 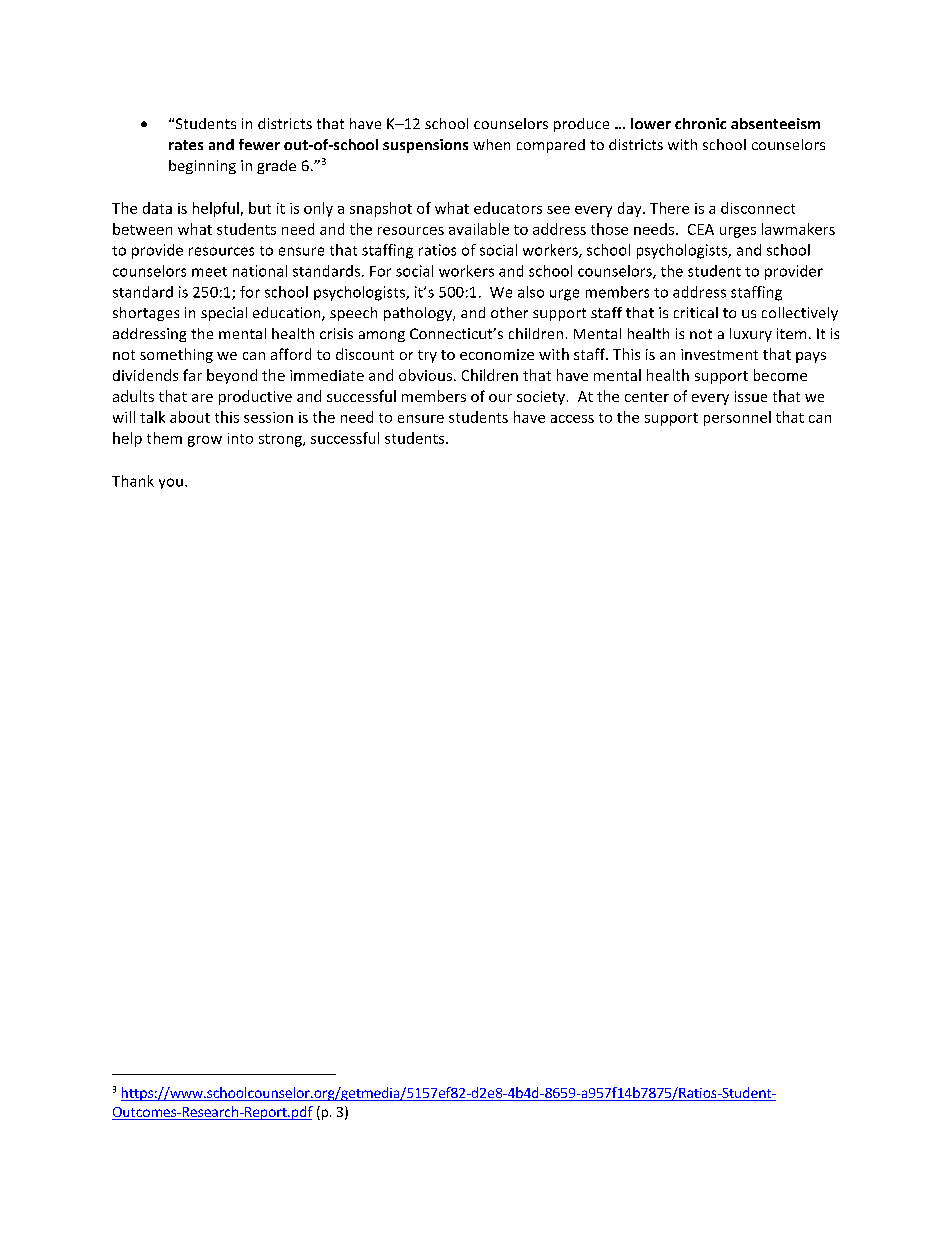 What do you see at coordinates (224, 314) in the image?
I see `special` at bounding box center [224, 314].
